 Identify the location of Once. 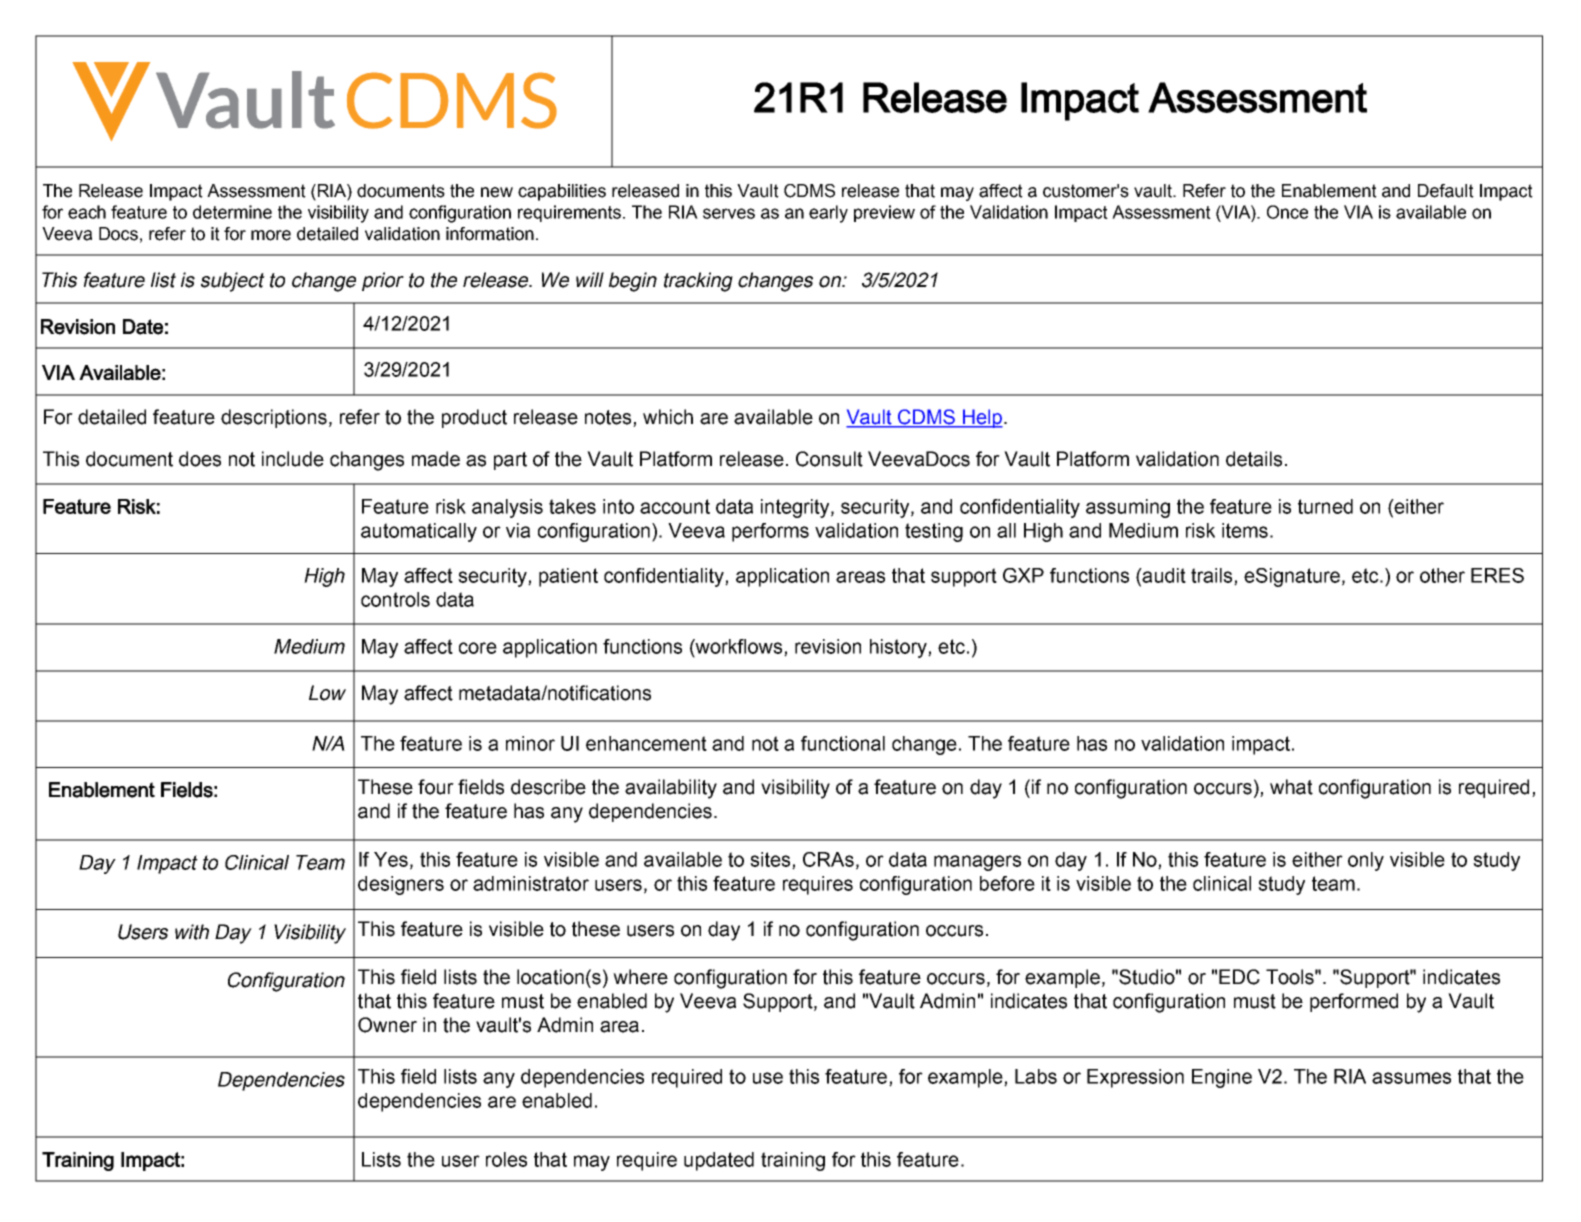
(1287, 212).
